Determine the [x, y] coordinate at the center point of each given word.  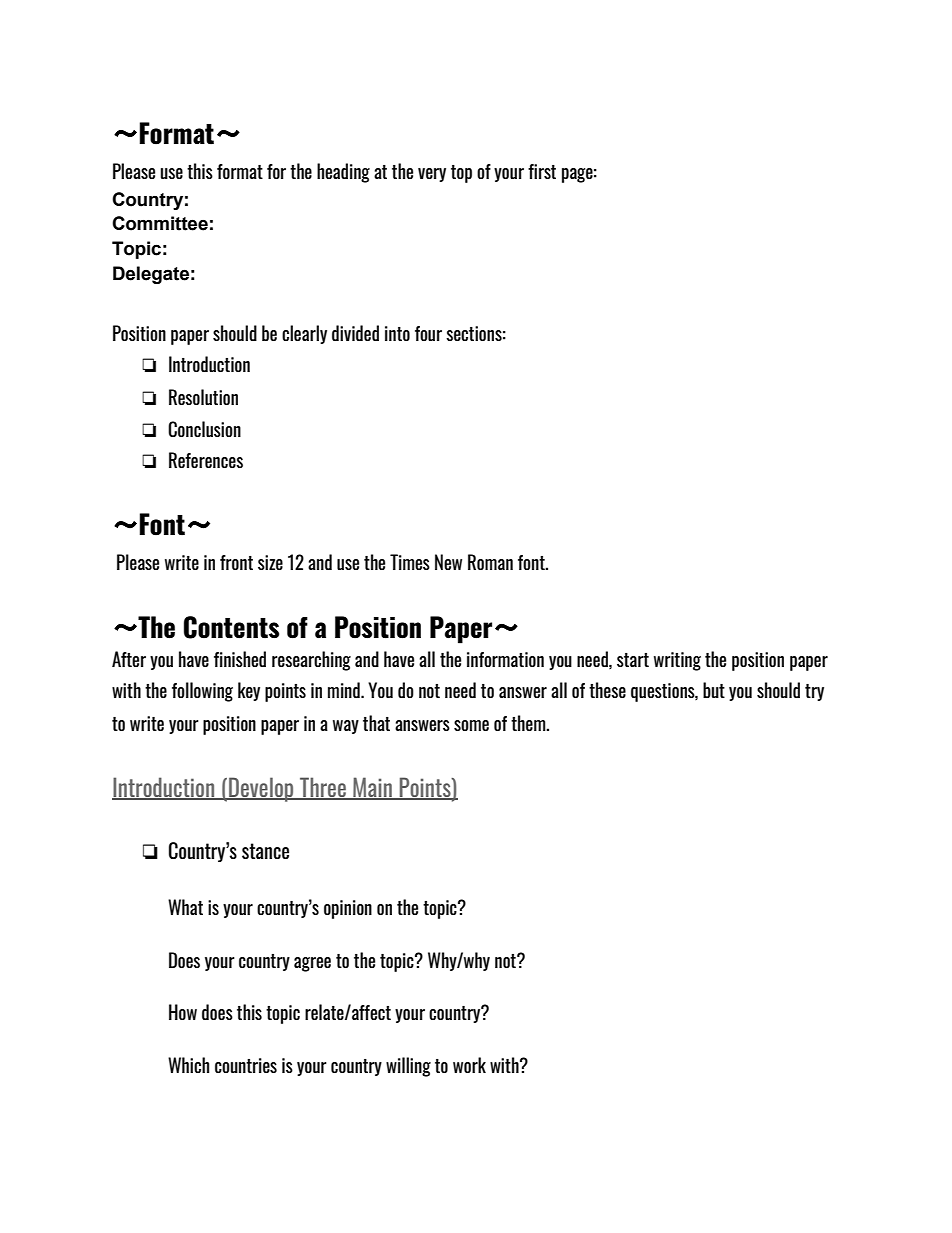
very [432, 175]
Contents [231, 627]
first [542, 171]
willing [408, 1067]
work [469, 1065]
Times [410, 562]
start [633, 660]
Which [188, 1065]
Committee [160, 223]
